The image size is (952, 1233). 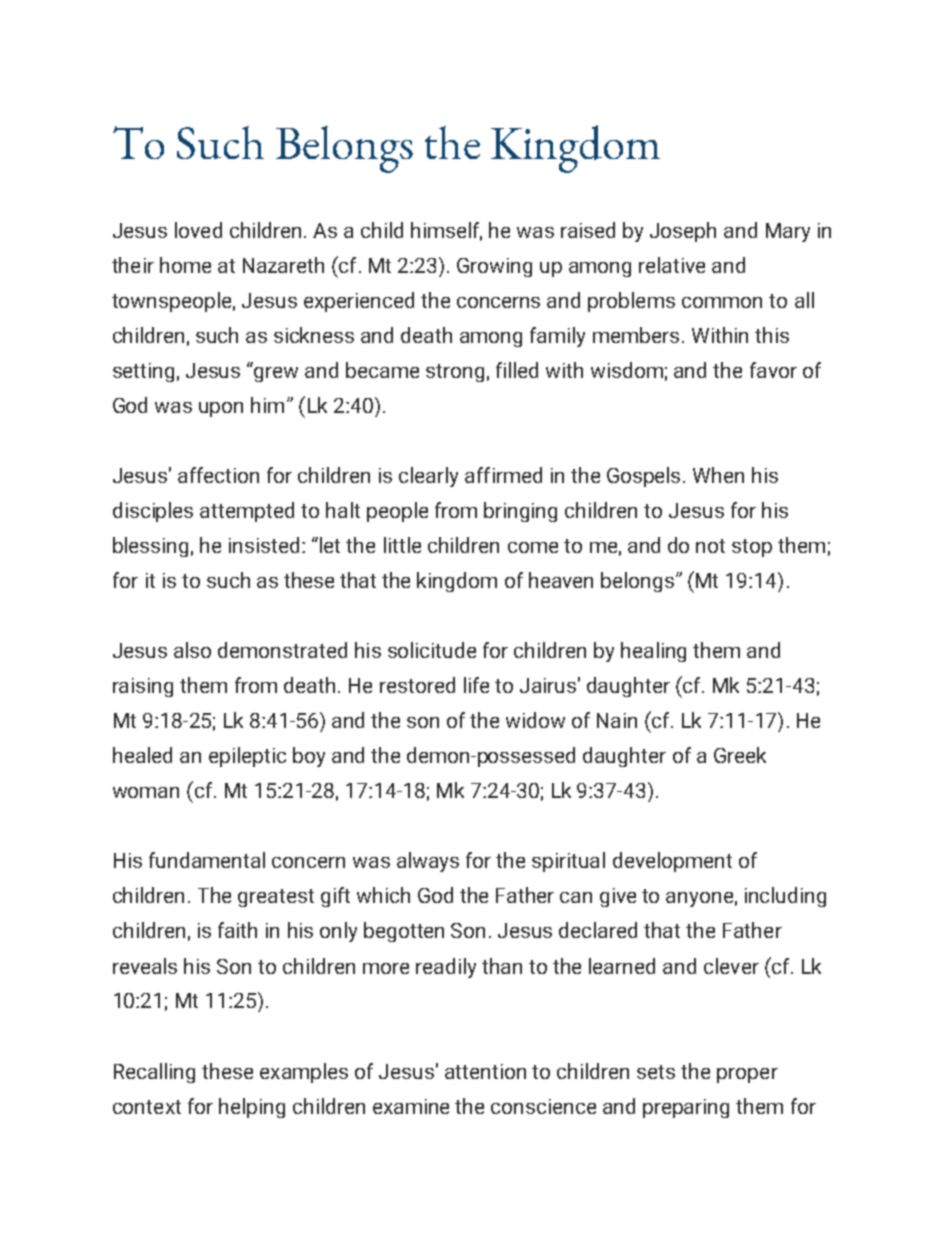 What do you see at coordinates (428, 862) in the screenshot?
I see `always` at bounding box center [428, 862].
